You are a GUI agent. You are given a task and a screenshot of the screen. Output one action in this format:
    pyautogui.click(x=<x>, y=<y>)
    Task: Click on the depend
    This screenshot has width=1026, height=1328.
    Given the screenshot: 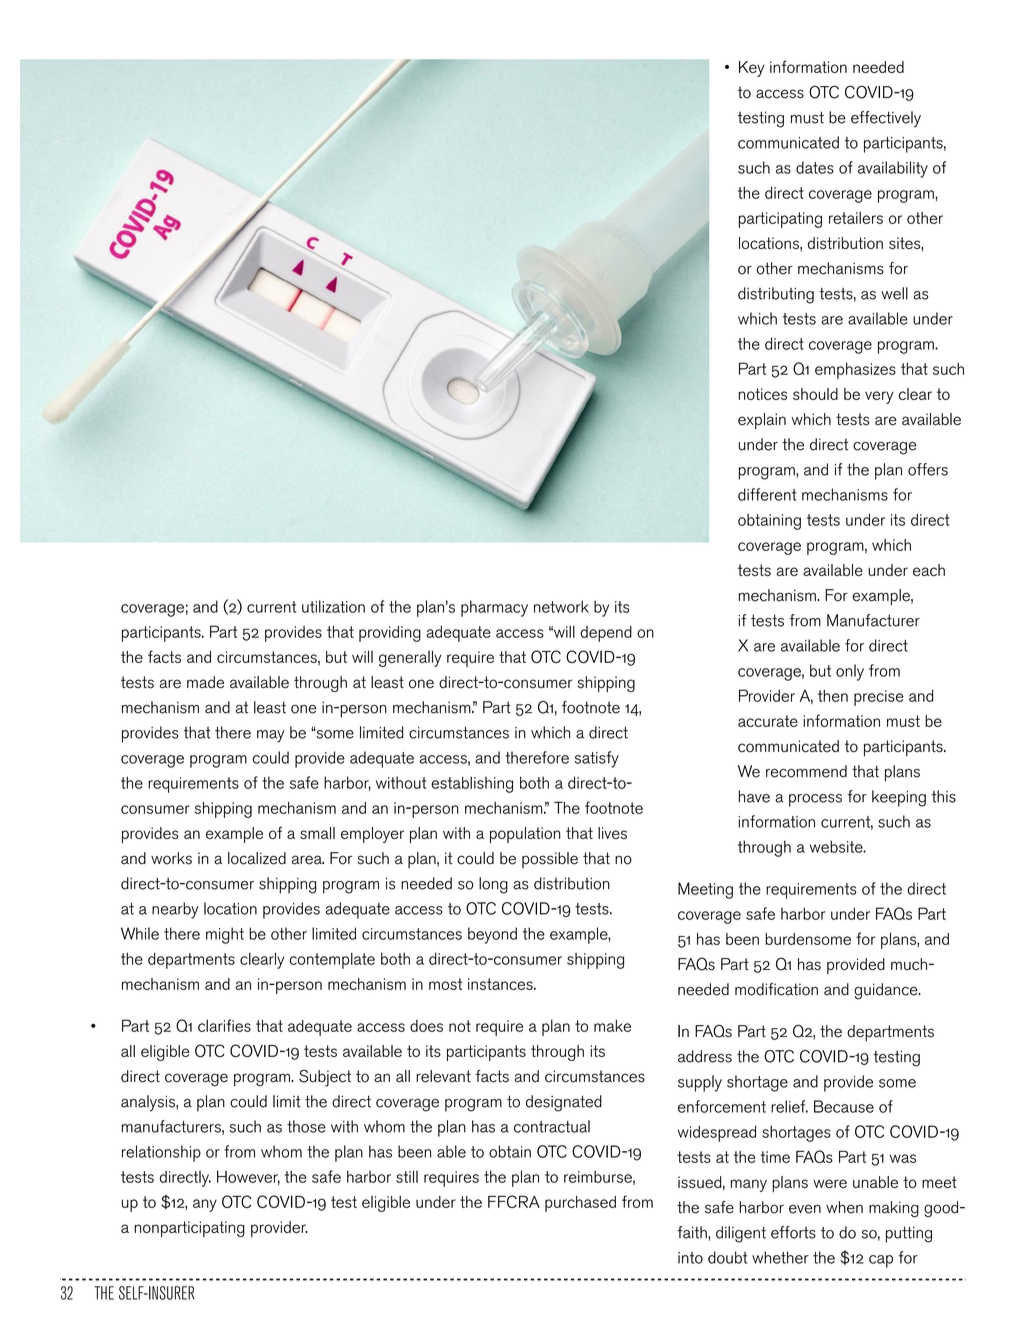 What is the action you would take?
    pyautogui.click(x=606, y=634)
